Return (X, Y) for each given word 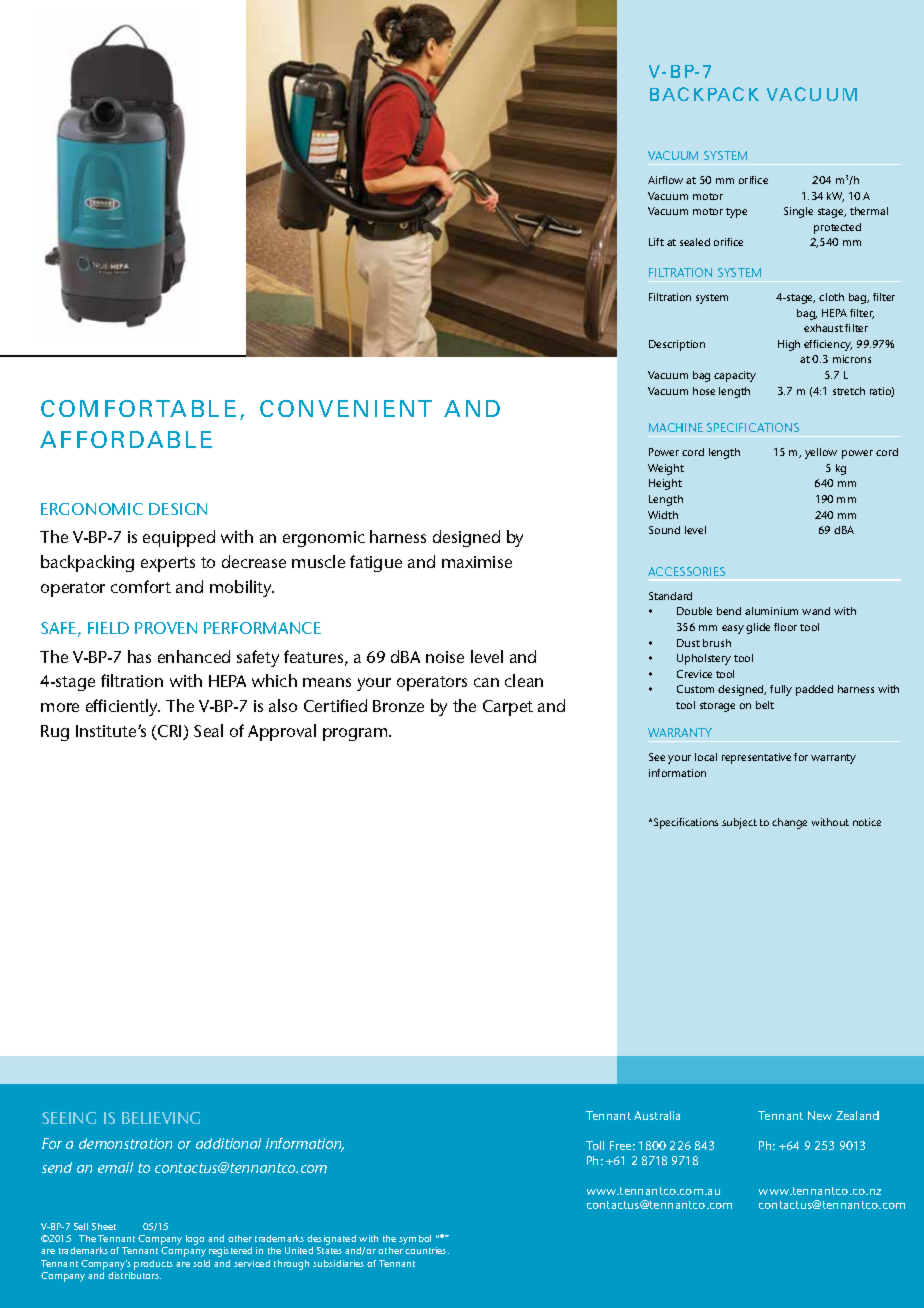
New (820, 1115)
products (153, 1265)
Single (798, 212)
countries (427, 1250)
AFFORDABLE (126, 439)
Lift (656, 242)
